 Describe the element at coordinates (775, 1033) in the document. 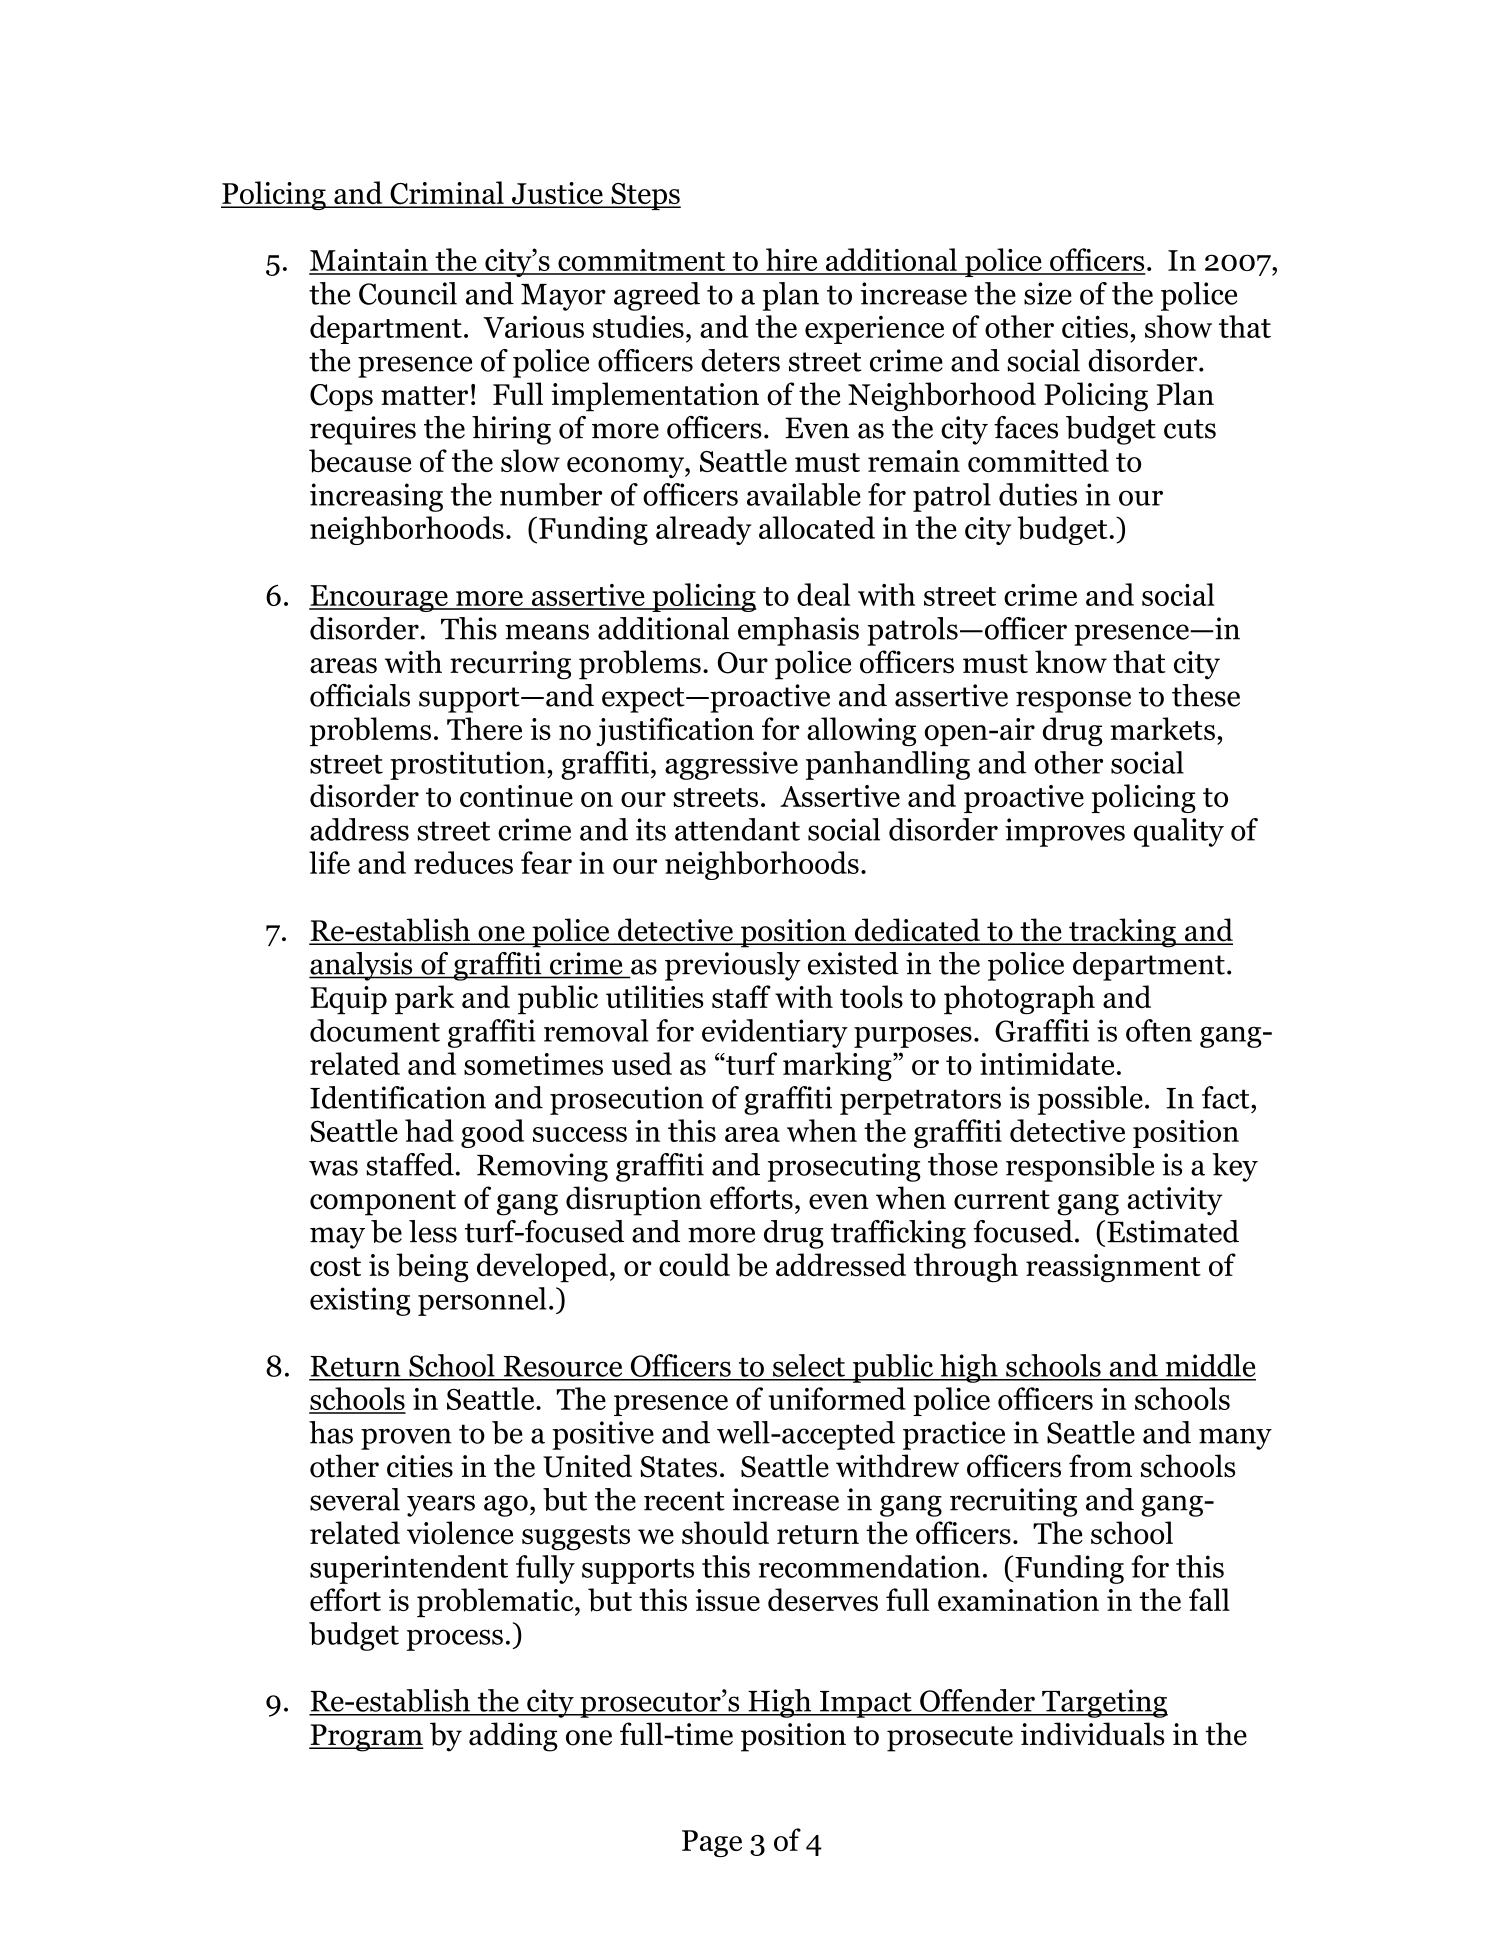

I see `evidentiary` at that location.
